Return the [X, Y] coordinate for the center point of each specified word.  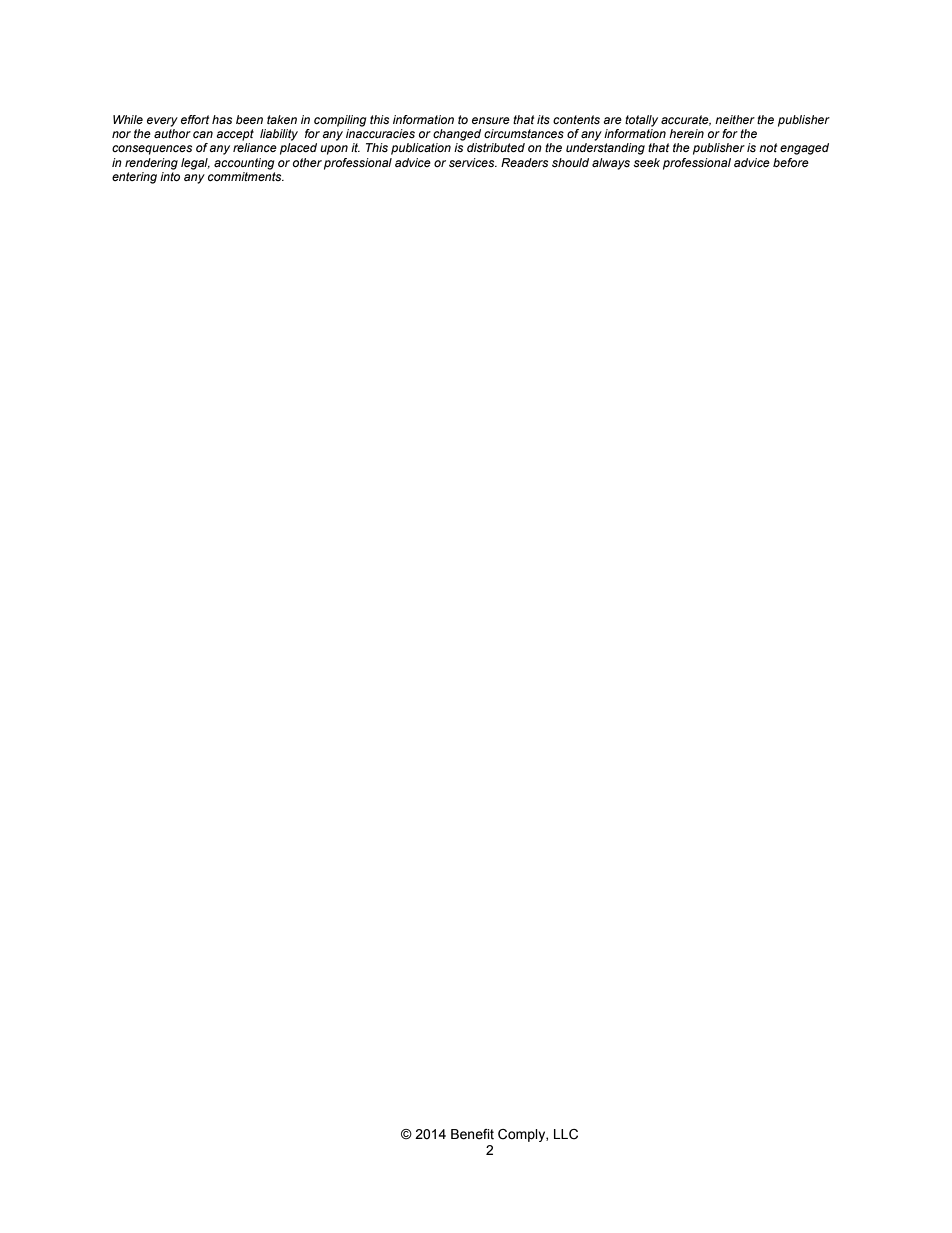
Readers [524, 162]
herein [686, 133]
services [473, 162]
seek [646, 162]
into [170, 176]
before [791, 162]
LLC [566, 1134]
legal [195, 164]
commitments [246, 176]
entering [134, 178]
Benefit [472, 1134]
